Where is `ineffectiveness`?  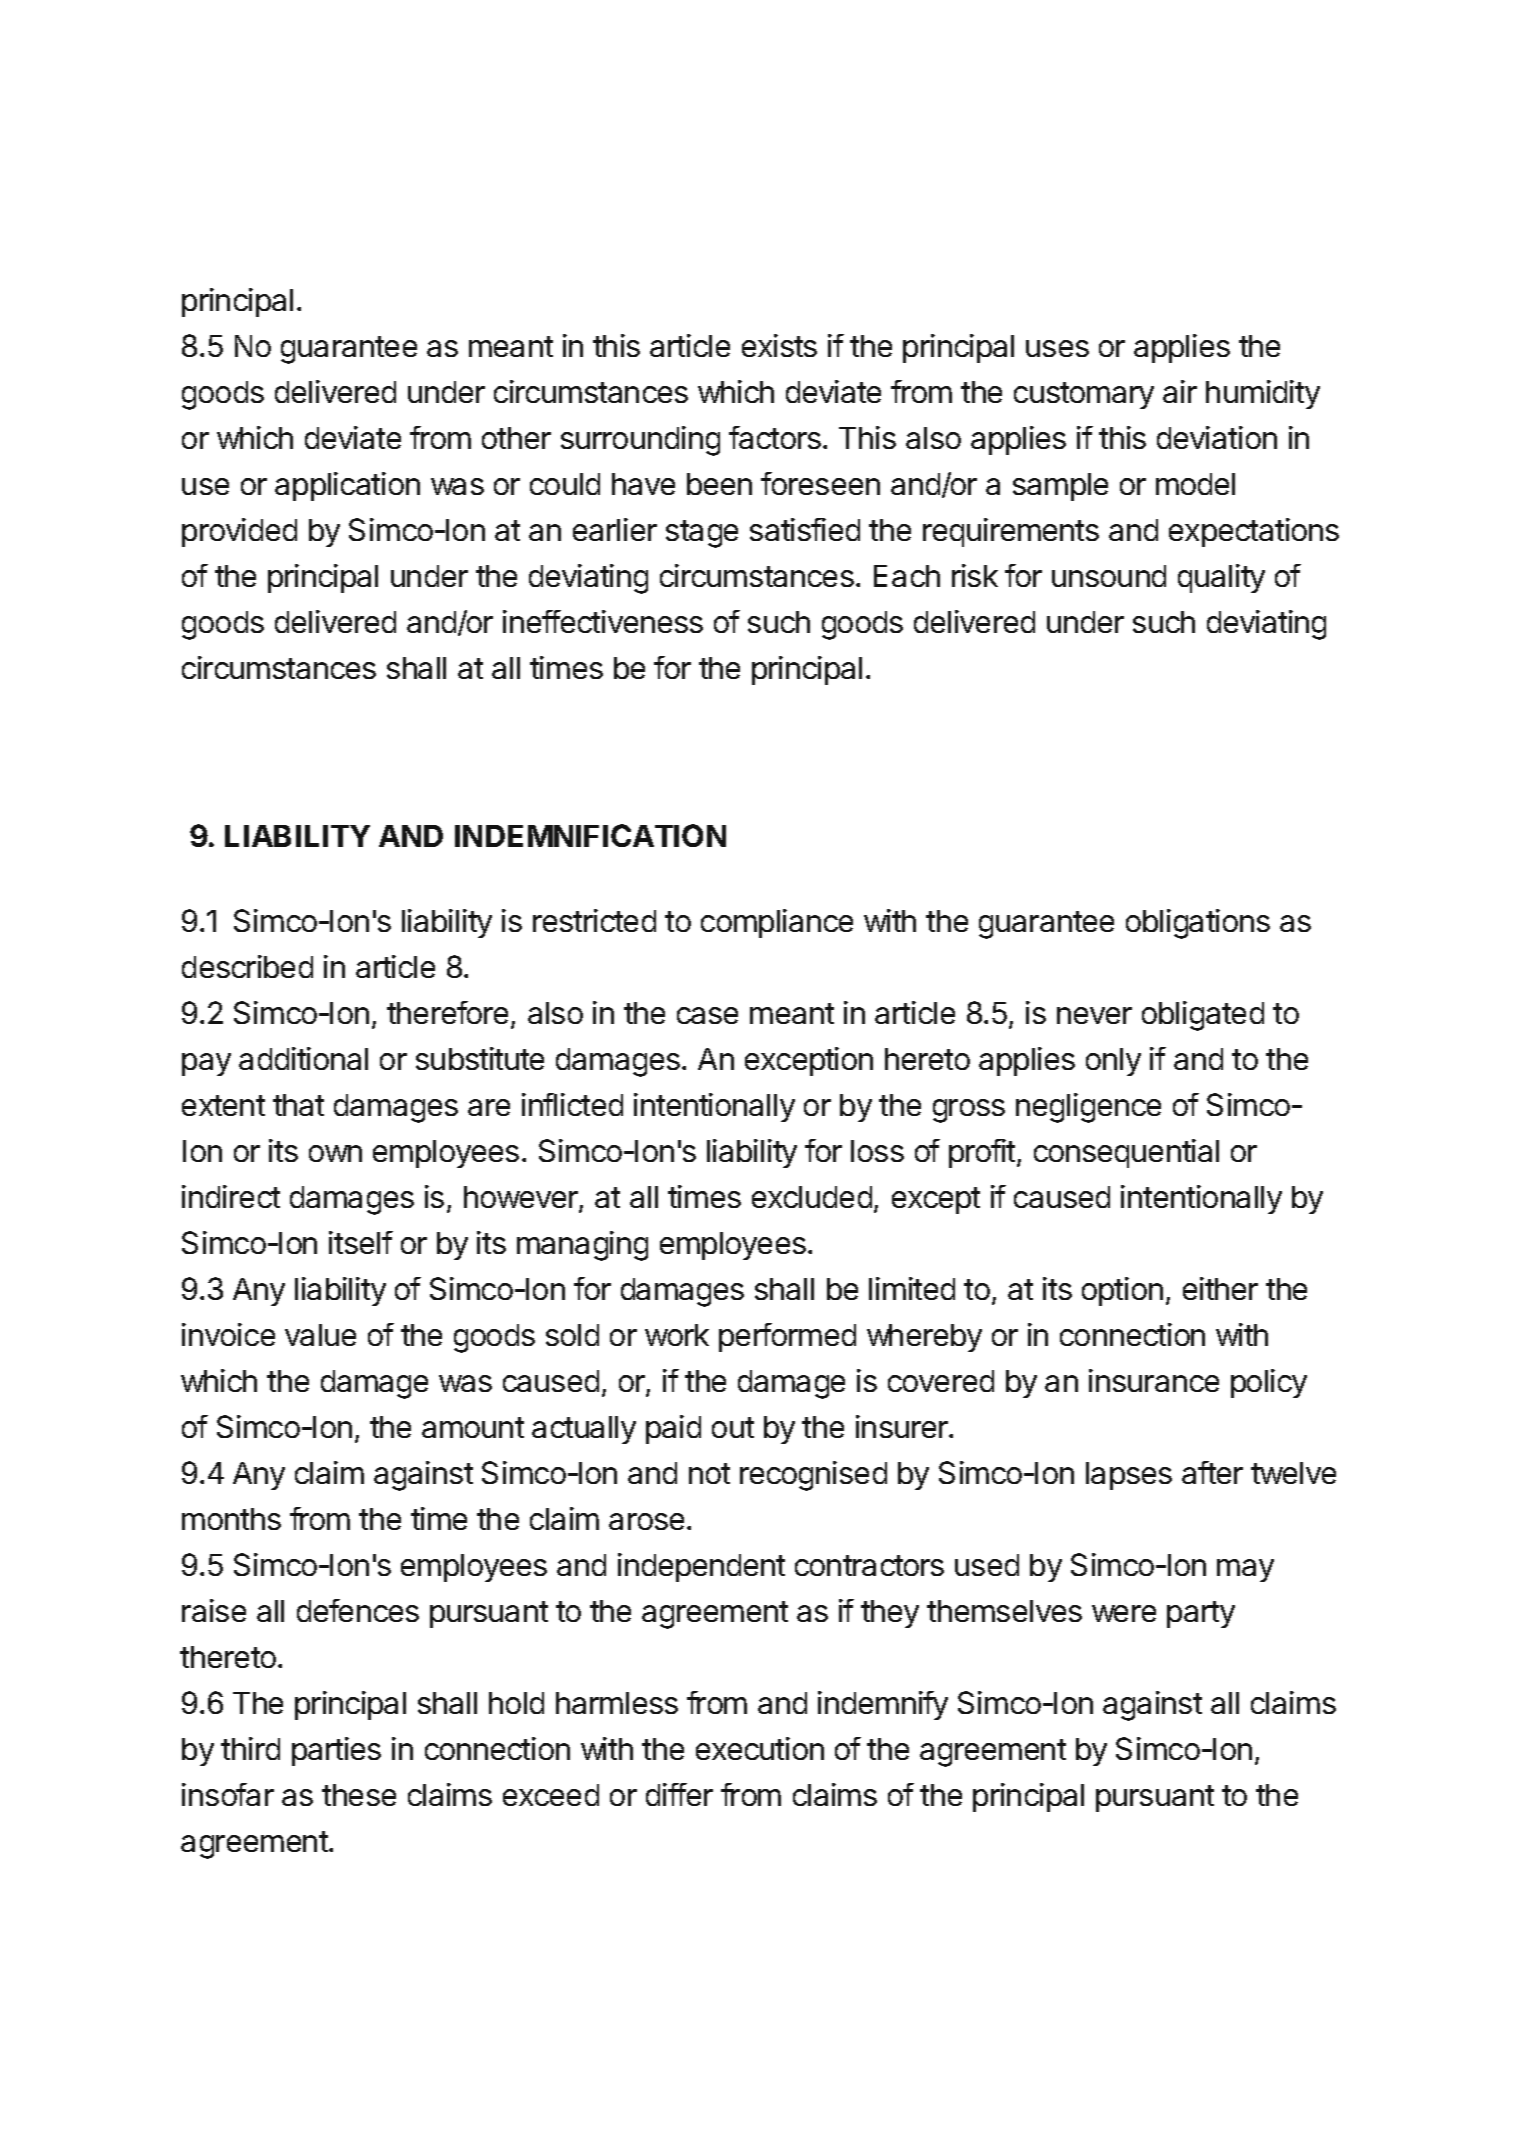
ineffectiveness is located at coordinates (603, 621).
